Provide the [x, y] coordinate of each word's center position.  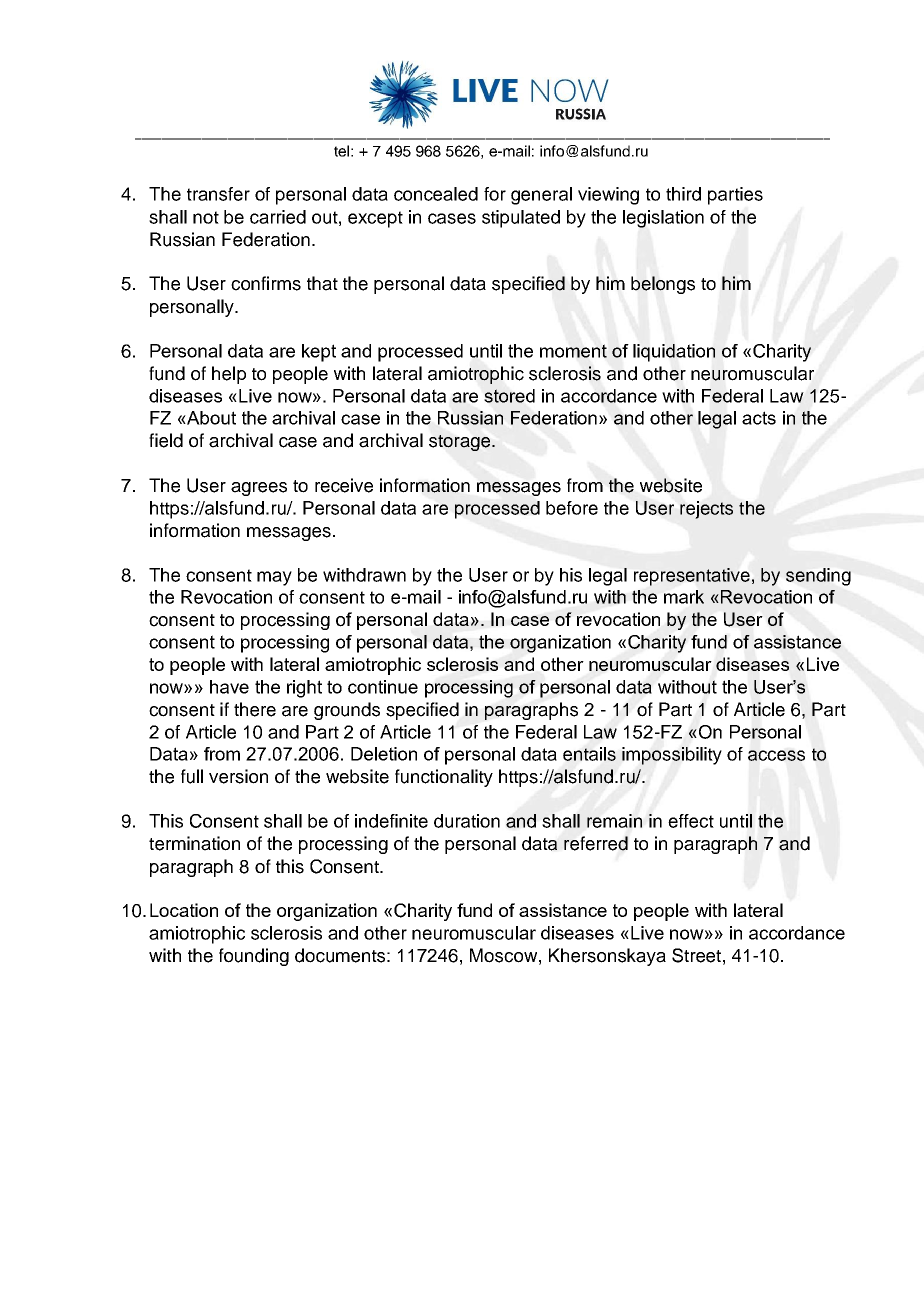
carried [278, 217]
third [683, 194]
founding [254, 957]
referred [596, 843]
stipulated [521, 219]
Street [696, 955]
